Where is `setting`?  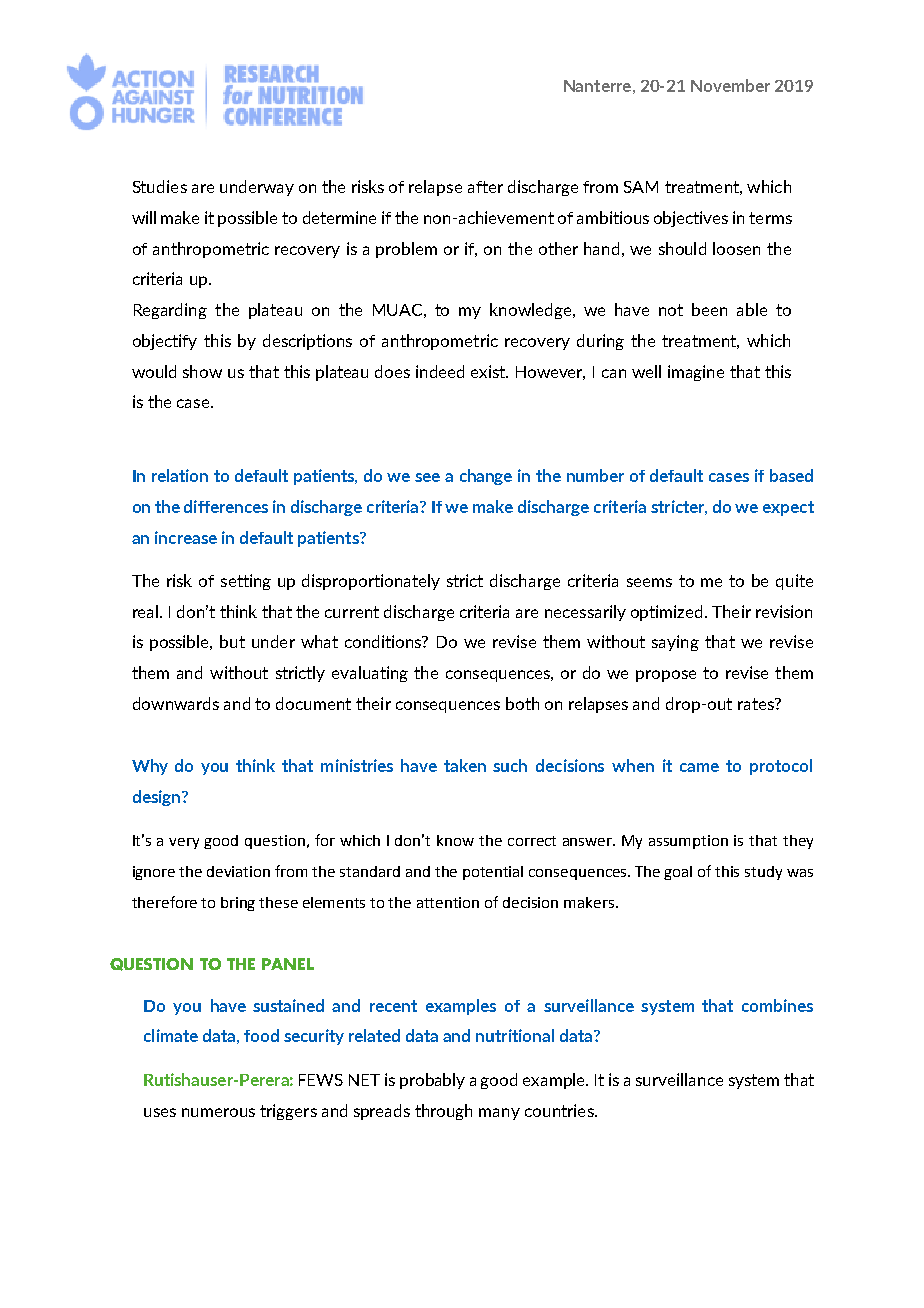 setting is located at coordinates (246, 582).
